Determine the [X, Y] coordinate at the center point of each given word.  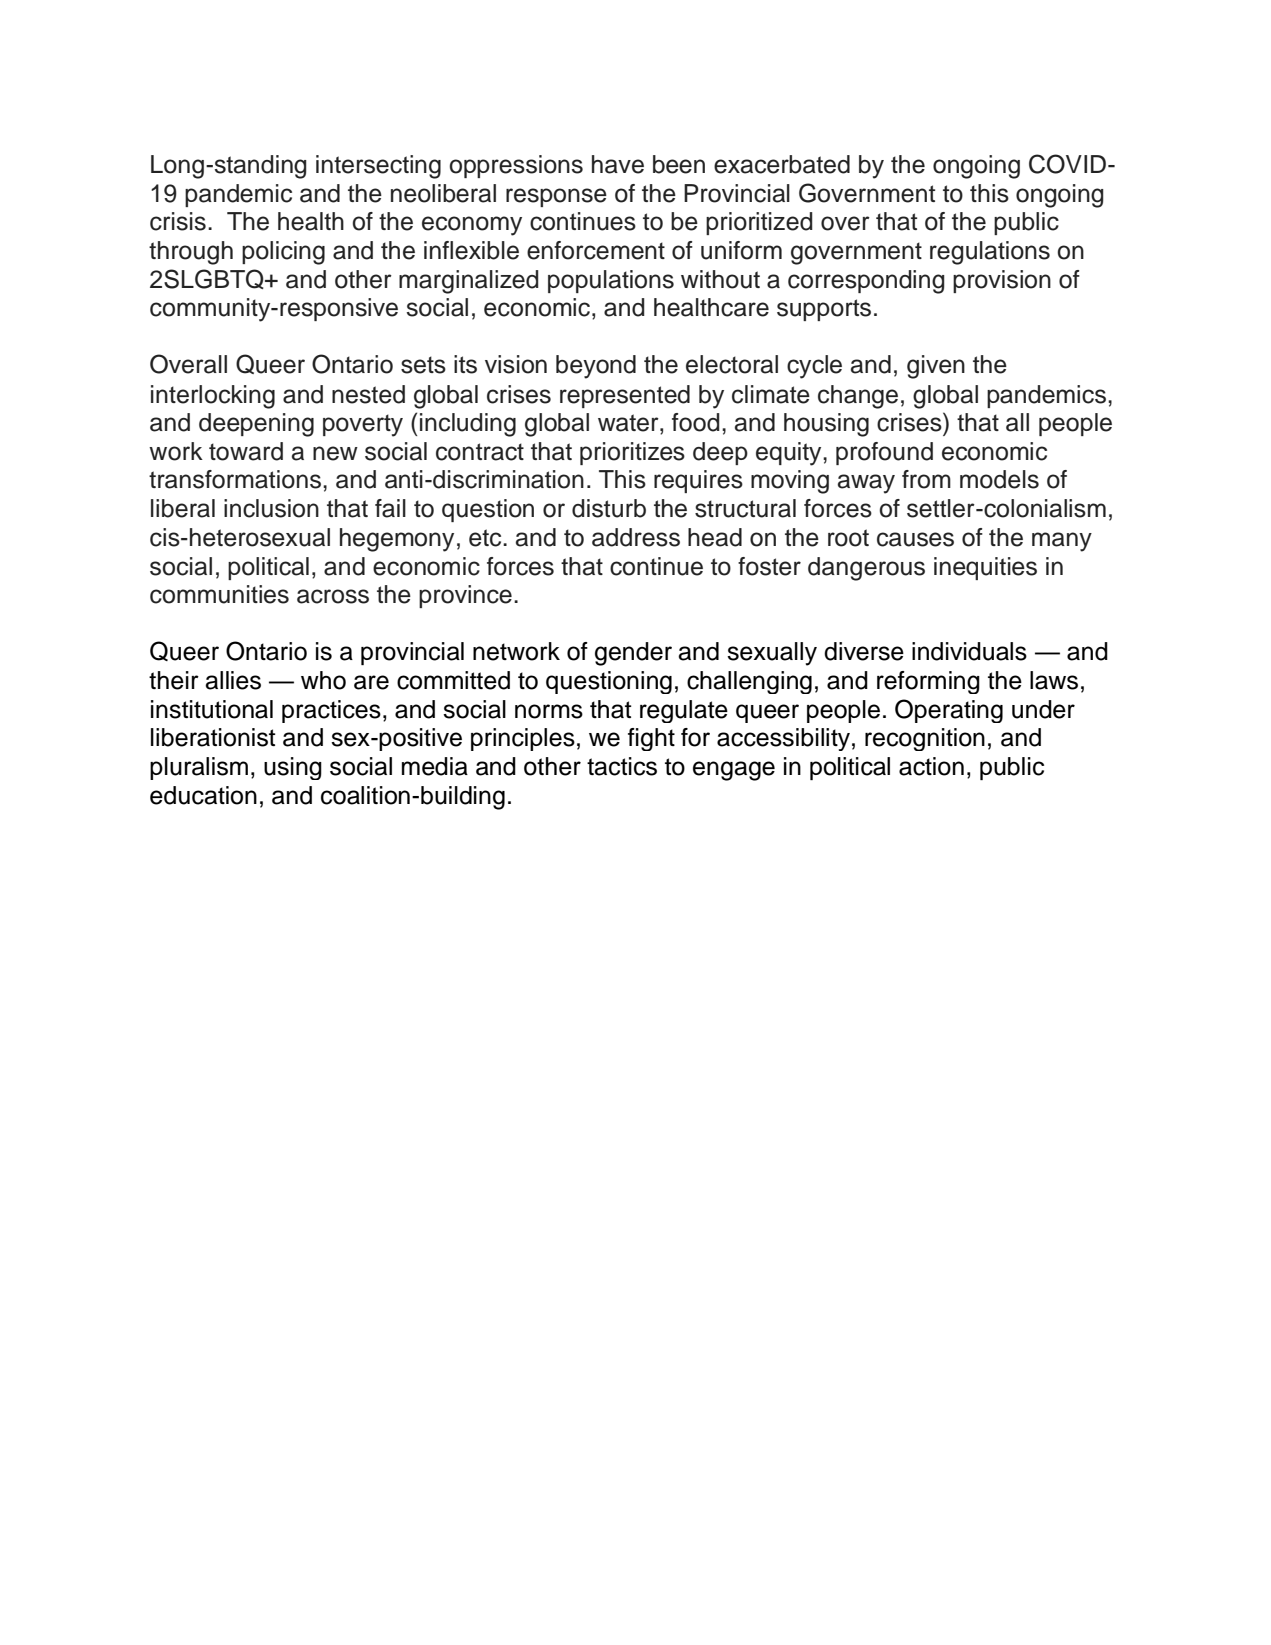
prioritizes [632, 453]
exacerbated [782, 164]
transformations [235, 479]
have [618, 164]
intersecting [378, 167]
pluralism [199, 768]
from [926, 479]
